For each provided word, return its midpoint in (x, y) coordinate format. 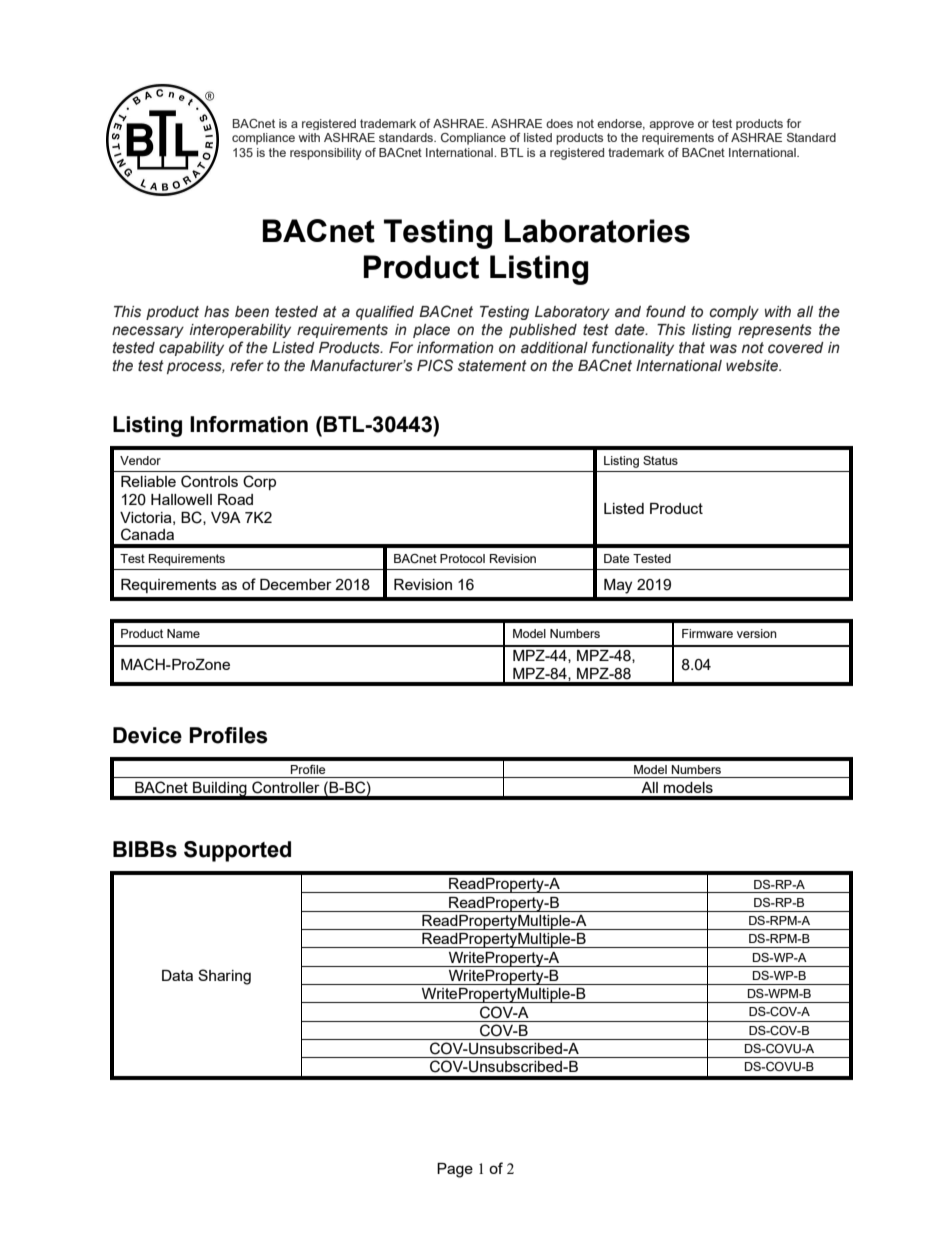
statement (492, 366)
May (618, 586)
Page (455, 1170)
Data (177, 975)
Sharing (224, 977)
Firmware (707, 633)
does (559, 123)
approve (671, 125)
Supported (237, 851)
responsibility (326, 154)
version (757, 633)
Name (183, 633)
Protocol (462, 558)
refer (247, 365)
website (753, 366)
